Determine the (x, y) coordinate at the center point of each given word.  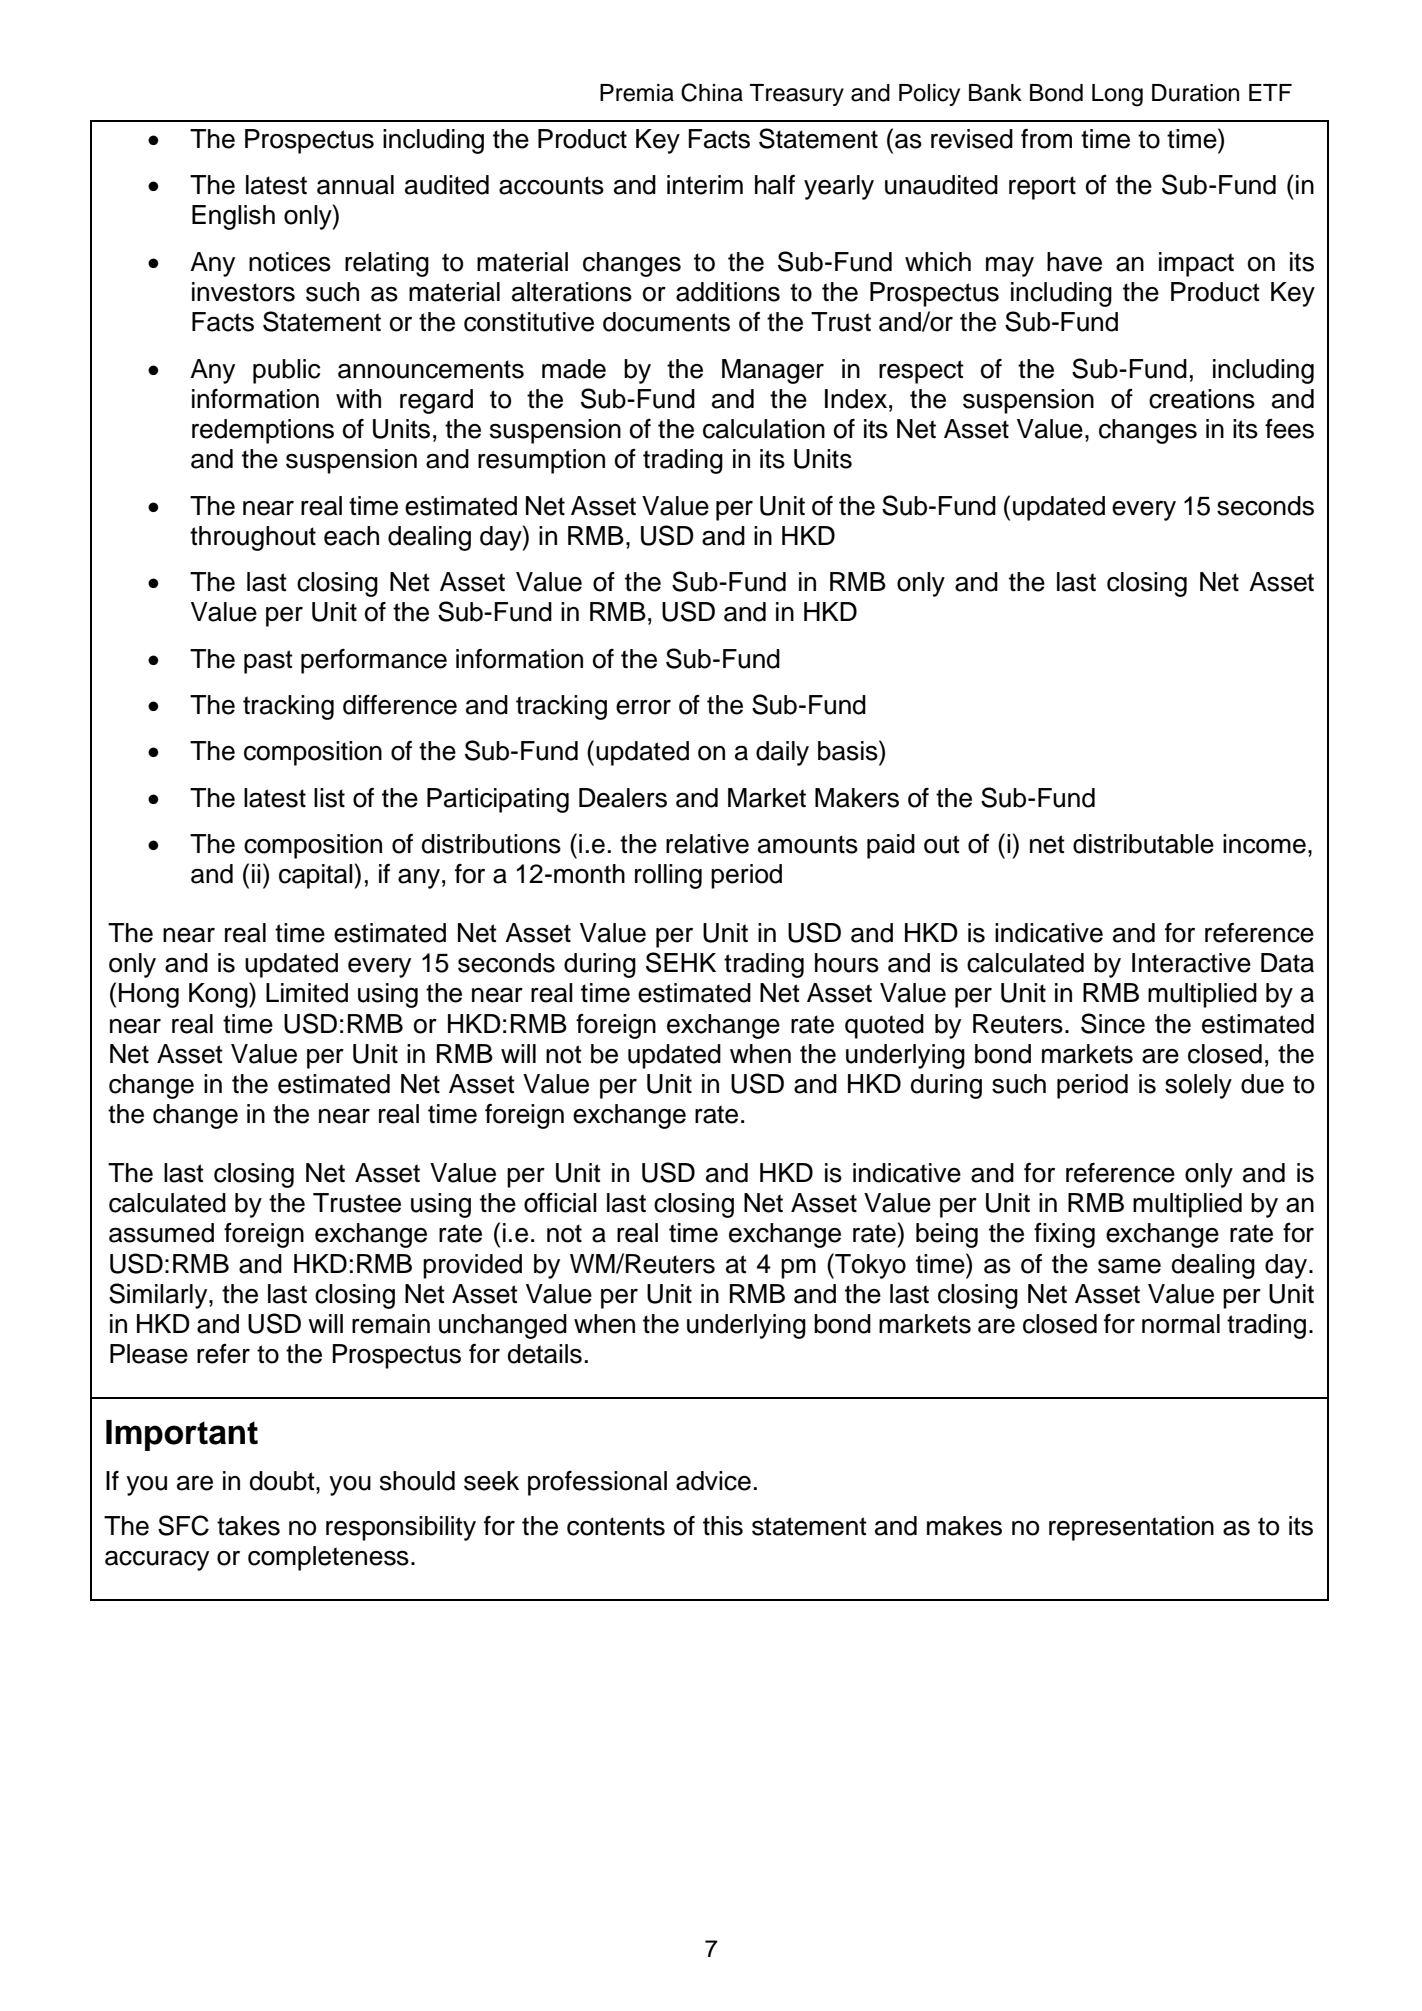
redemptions (263, 431)
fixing (1064, 1235)
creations (1202, 399)
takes (248, 1526)
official (560, 1203)
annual (355, 185)
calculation (764, 429)
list (329, 798)
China (712, 92)
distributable (1143, 844)
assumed (161, 1233)
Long (1117, 95)
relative (707, 844)
